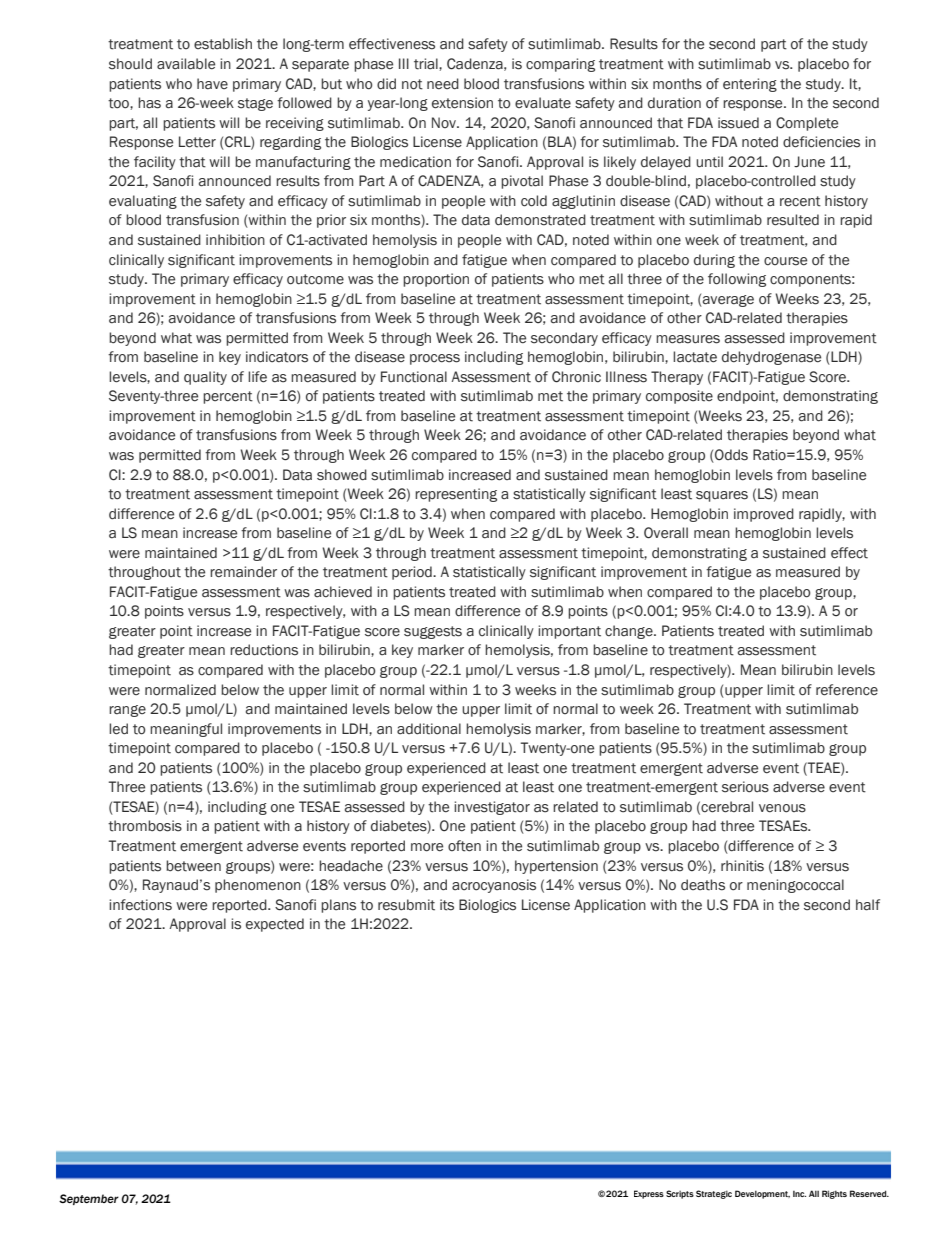 This screenshot has height=1233, width=952. What do you see at coordinates (193, 866) in the screenshot?
I see `between` at bounding box center [193, 866].
